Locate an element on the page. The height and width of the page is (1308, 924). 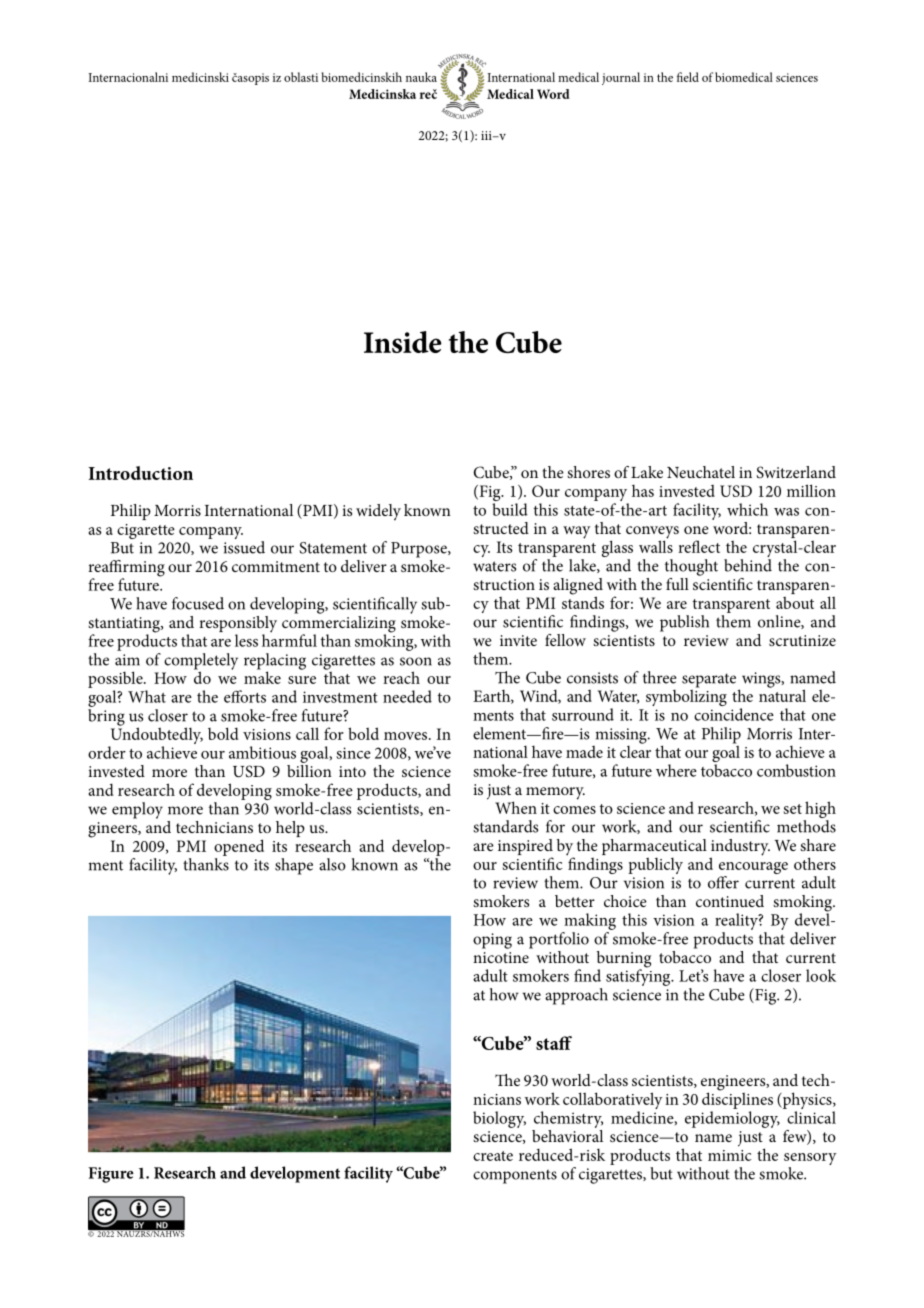
Inside is located at coordinates (403, 342).
